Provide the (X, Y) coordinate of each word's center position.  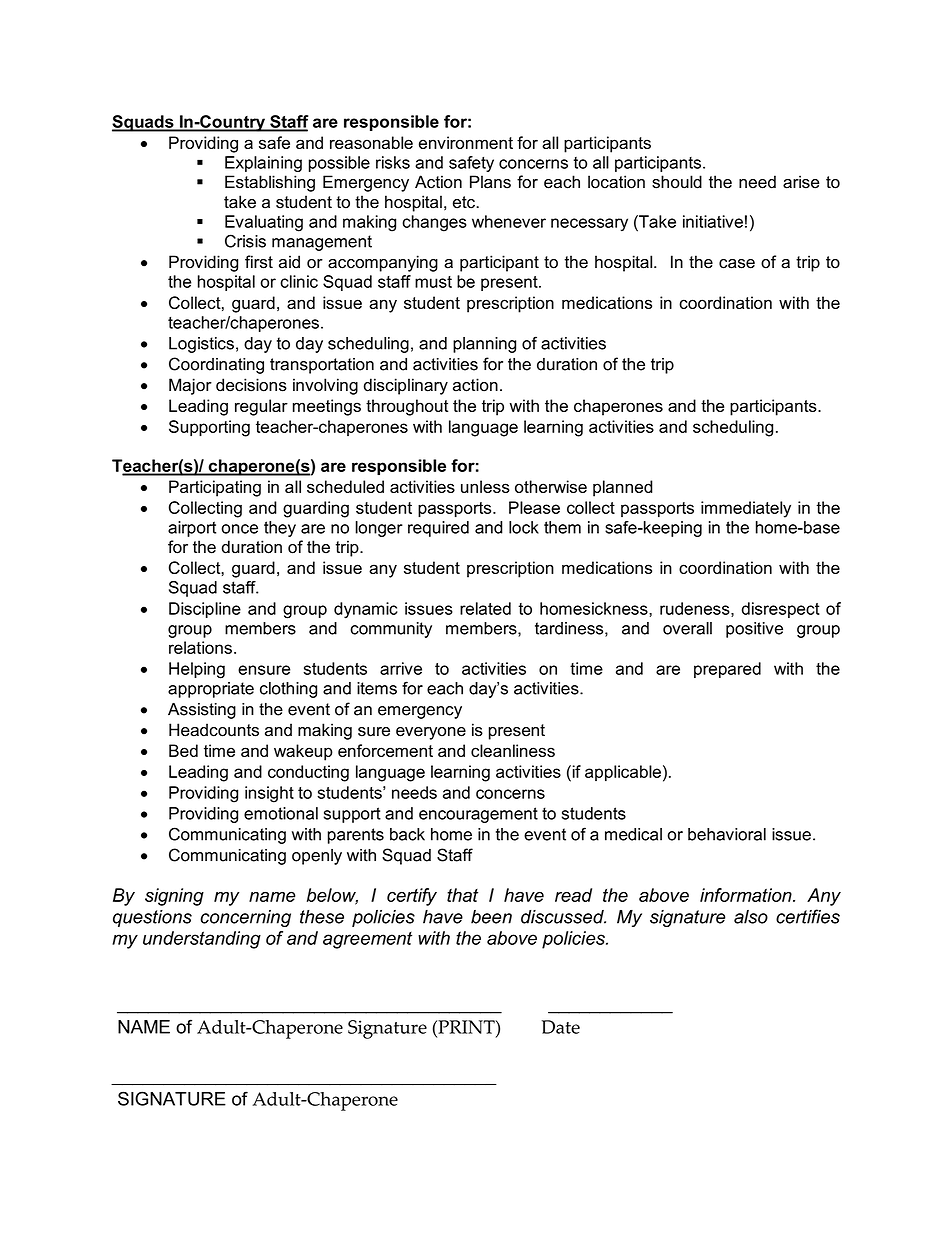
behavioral (727, 834)
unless (485, 486)
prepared (727, 670)
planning (484, 345)
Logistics (201, 345)
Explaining (263, 164)
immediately (746, 509)
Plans (490, 182)
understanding (202, 940)
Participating (215, 488)
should (677, 182)
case (737, 264)
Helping (197, 670)
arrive (401, 668)
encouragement (478, 815)
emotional (281, 813)
